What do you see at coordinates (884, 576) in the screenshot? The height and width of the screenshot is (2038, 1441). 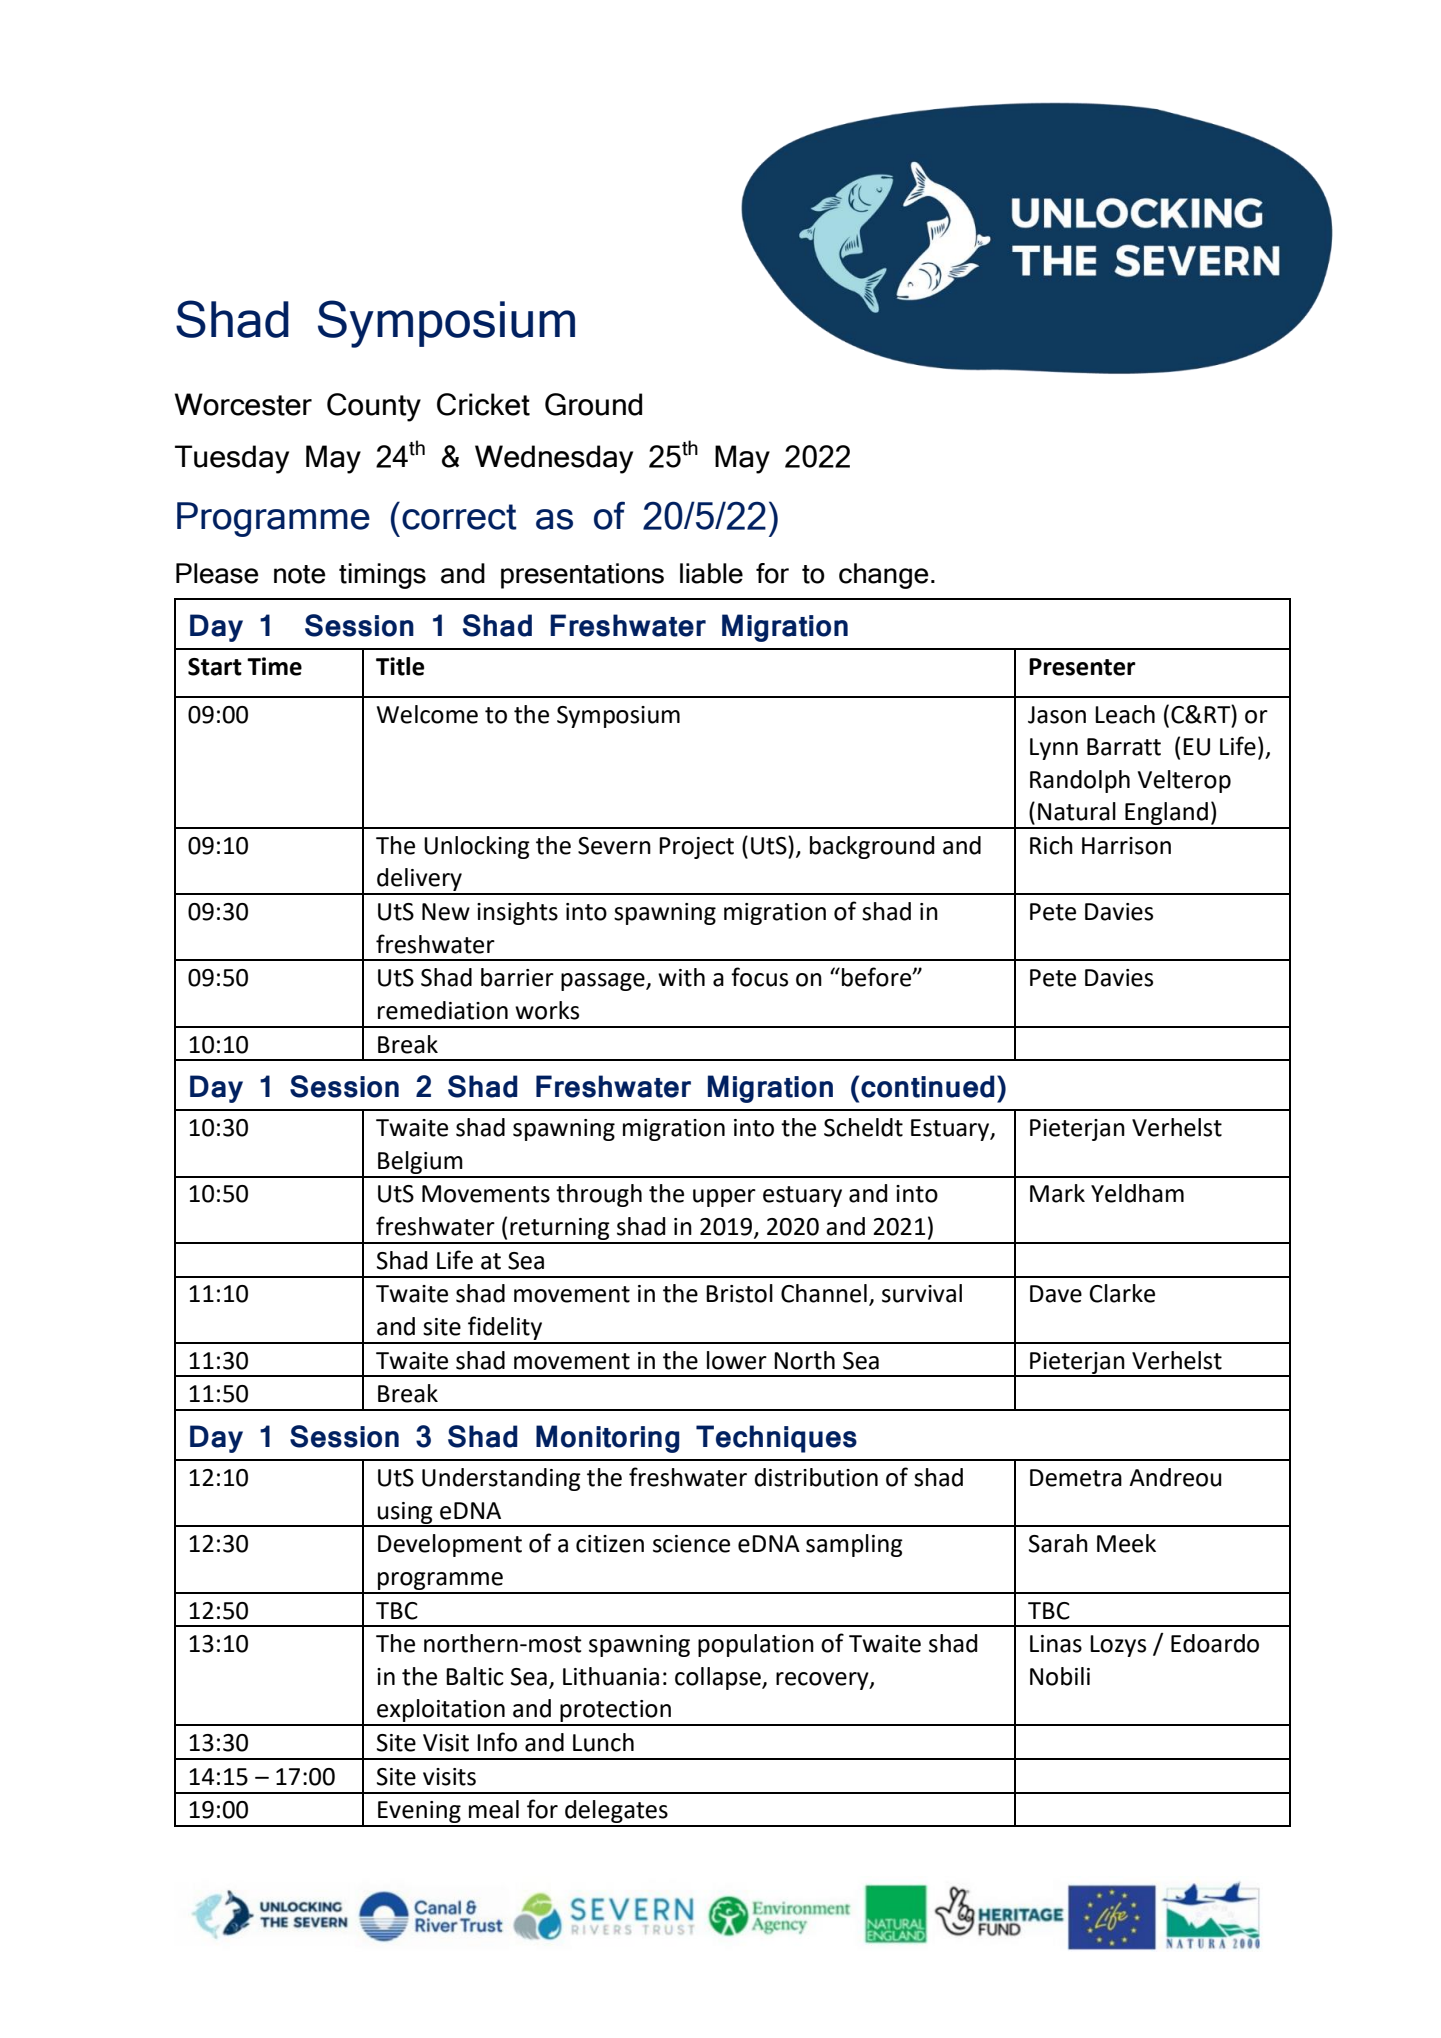 I see `change` at bounding box center [884, 576].
